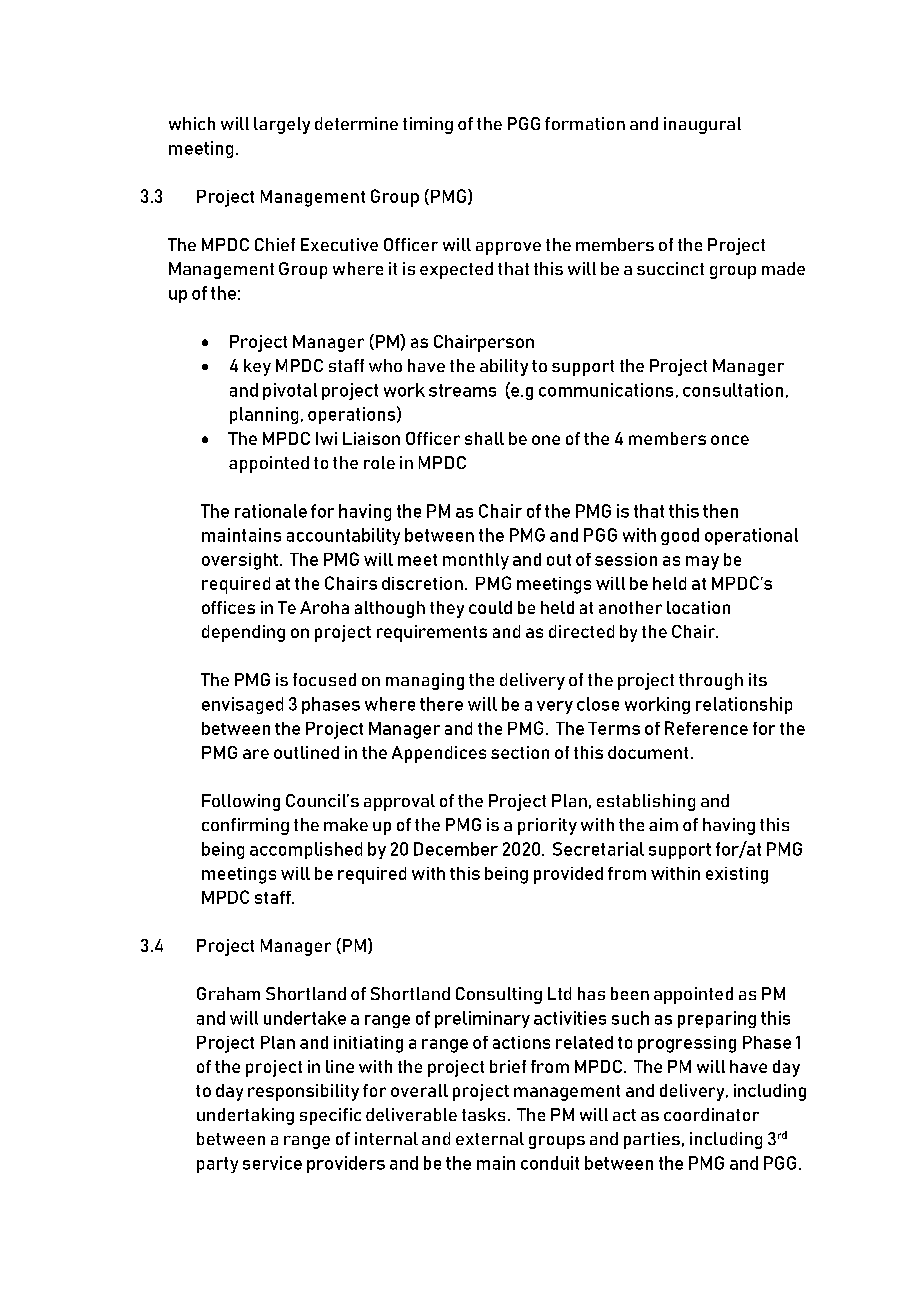 This image has height=1308, width=924. Describe the element at coordinates (702, 125) in the image. I see `inaugural` at that location.
